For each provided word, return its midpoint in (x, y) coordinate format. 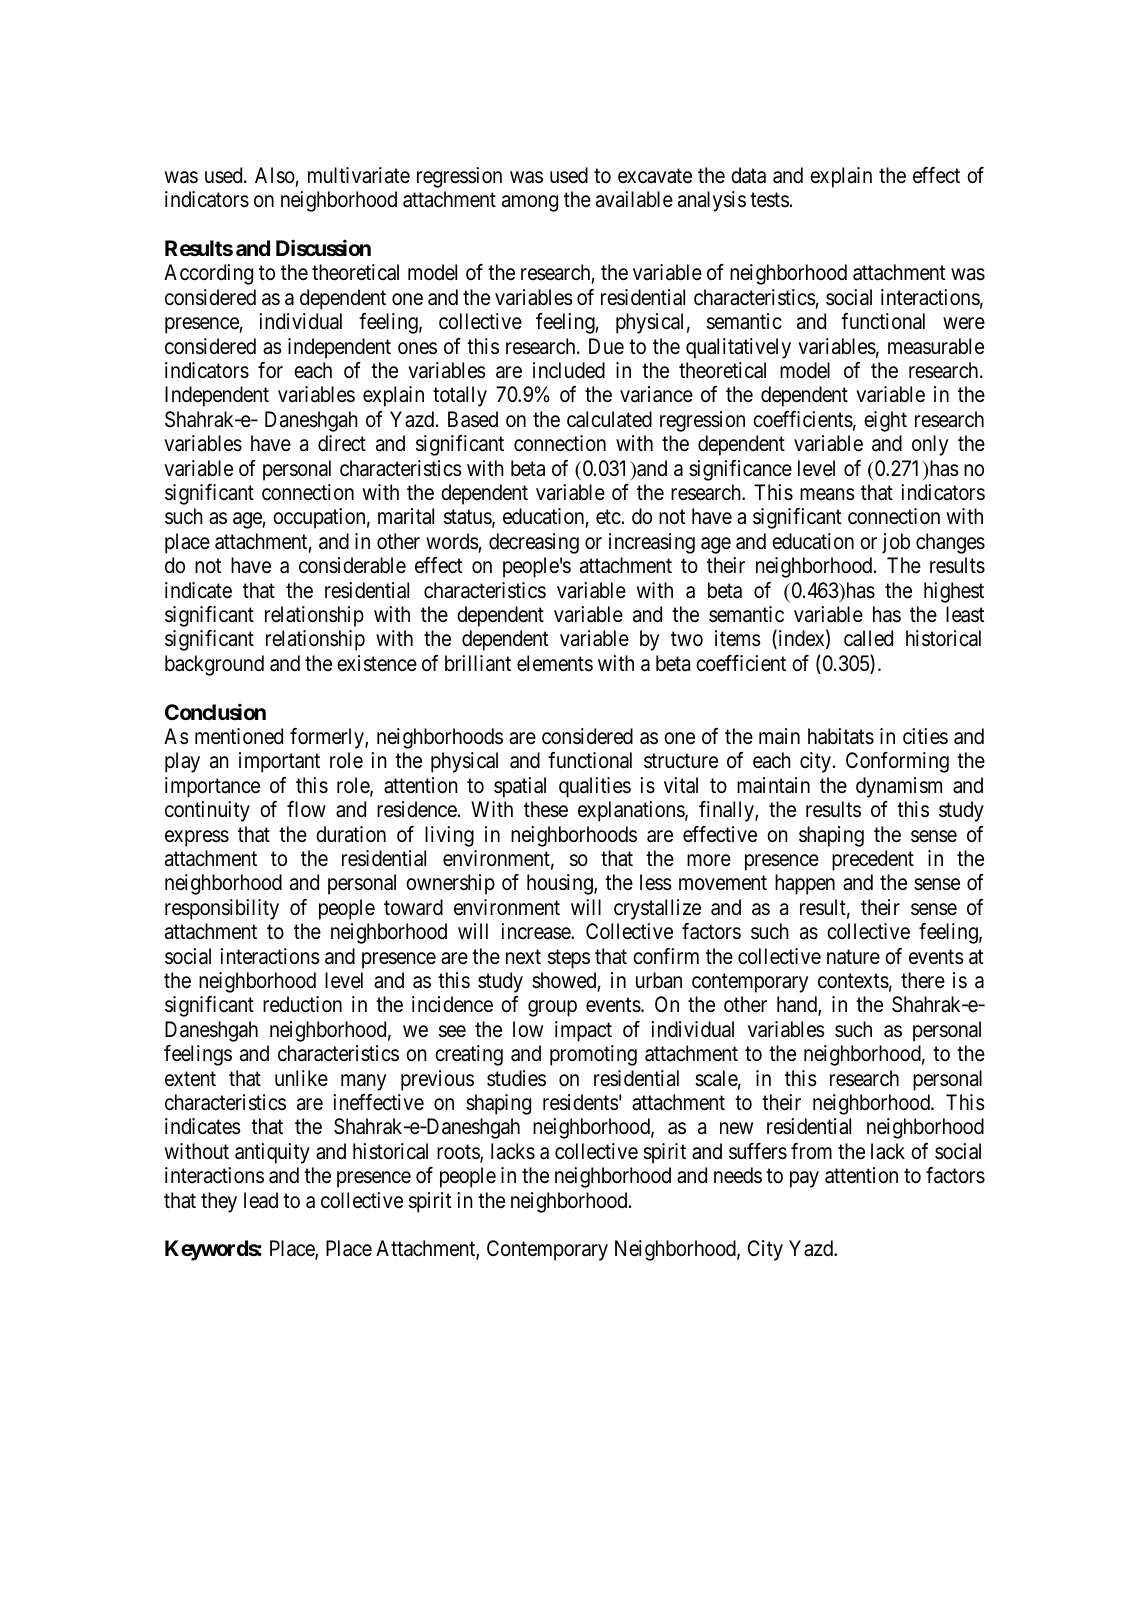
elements (555, 663)
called (868, 638)
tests (769, 200)
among (530, 203)
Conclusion (215, 712)
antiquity (272, 1153)
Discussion (323, 248)
